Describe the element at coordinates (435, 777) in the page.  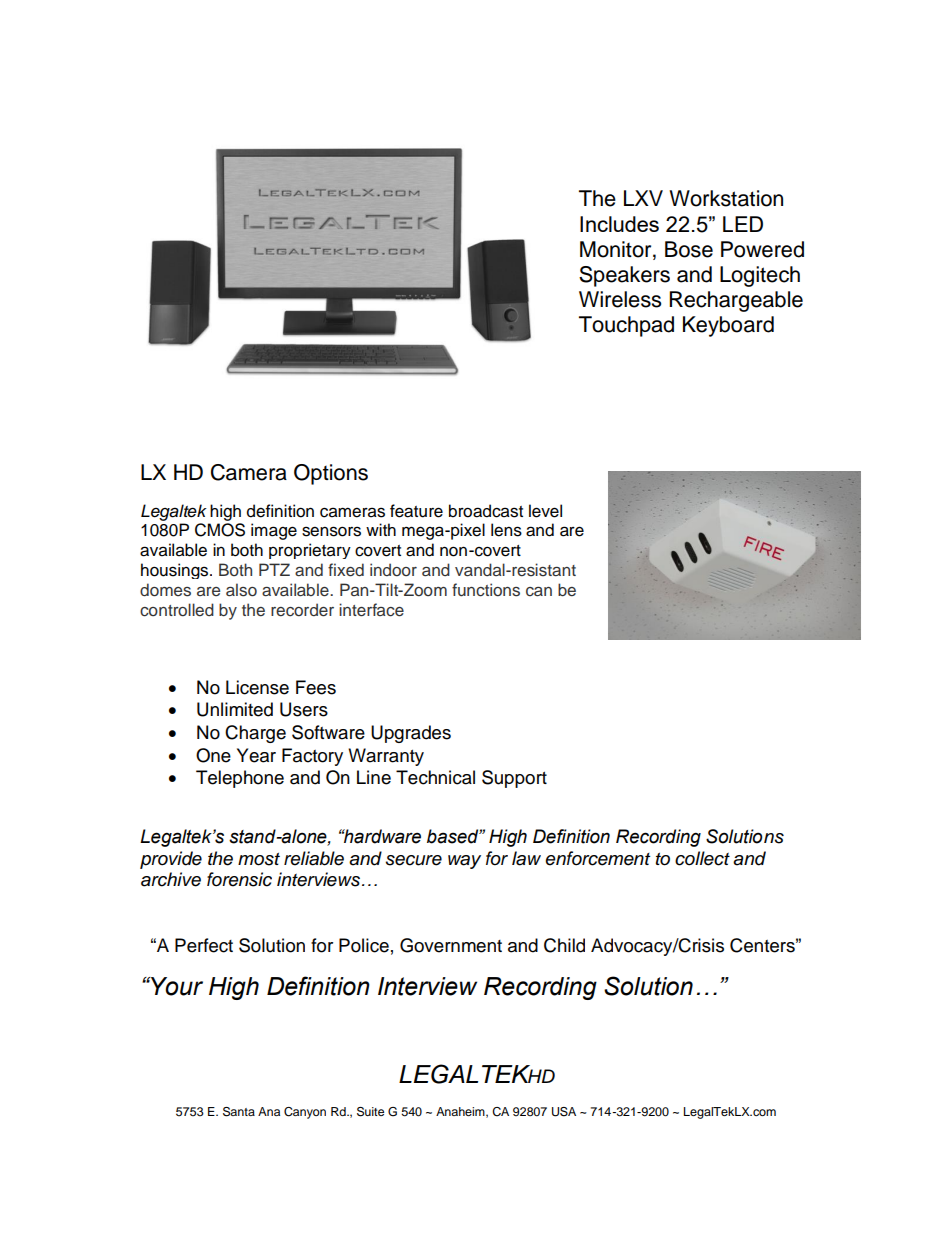
I see `Technical` at that location.
